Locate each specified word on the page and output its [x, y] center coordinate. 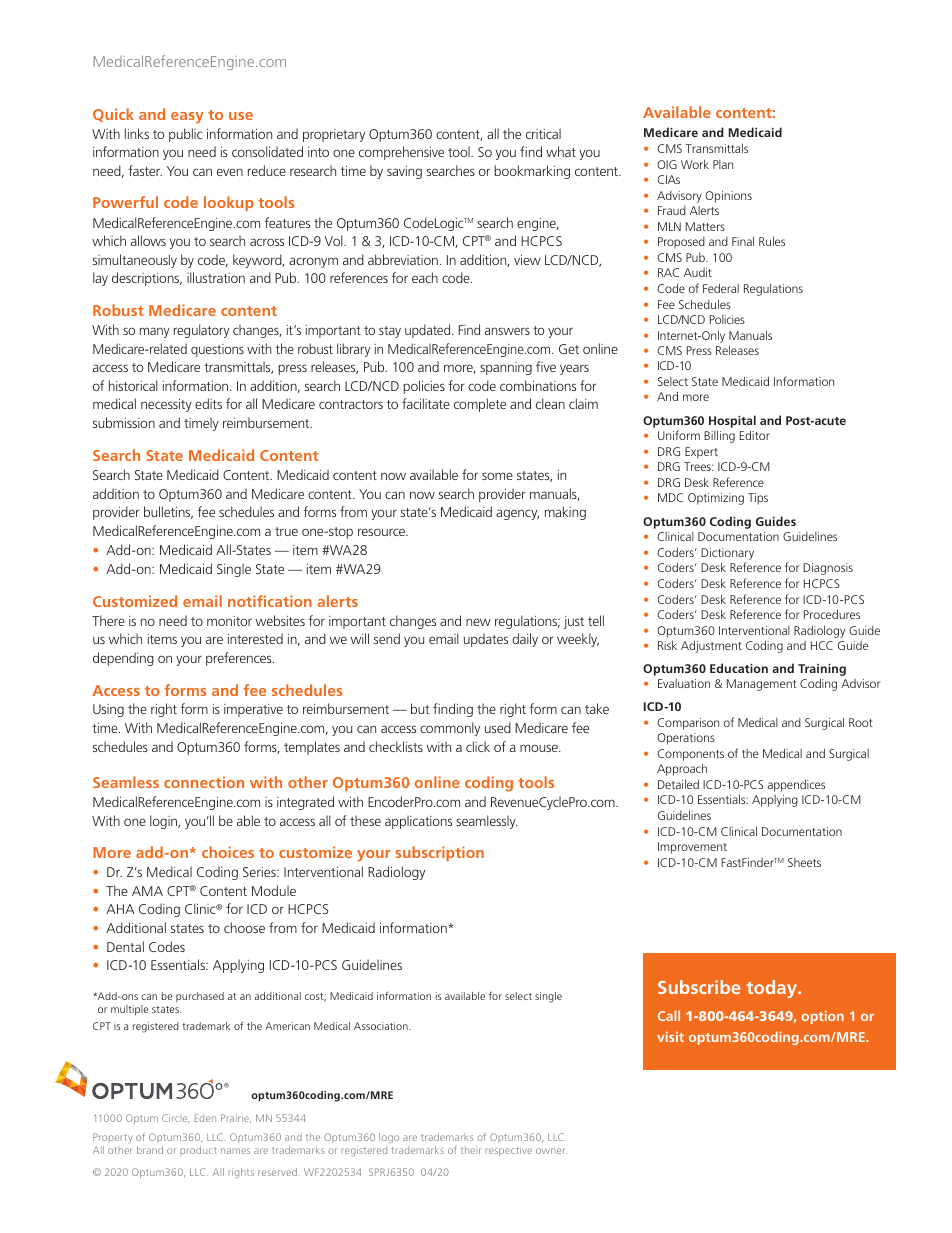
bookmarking [532, 172]
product [198, 1151]
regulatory [201, 331]
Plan [723, 164]
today [772, 989]
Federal [721, 288]
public [186, 135]
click [478, 746]
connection [204, 782]
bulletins [168, 512]
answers [507, 331]
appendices [796, 785]
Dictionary [727, 555]
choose [244, 927]
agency [517, 514]
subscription [439, 853]
